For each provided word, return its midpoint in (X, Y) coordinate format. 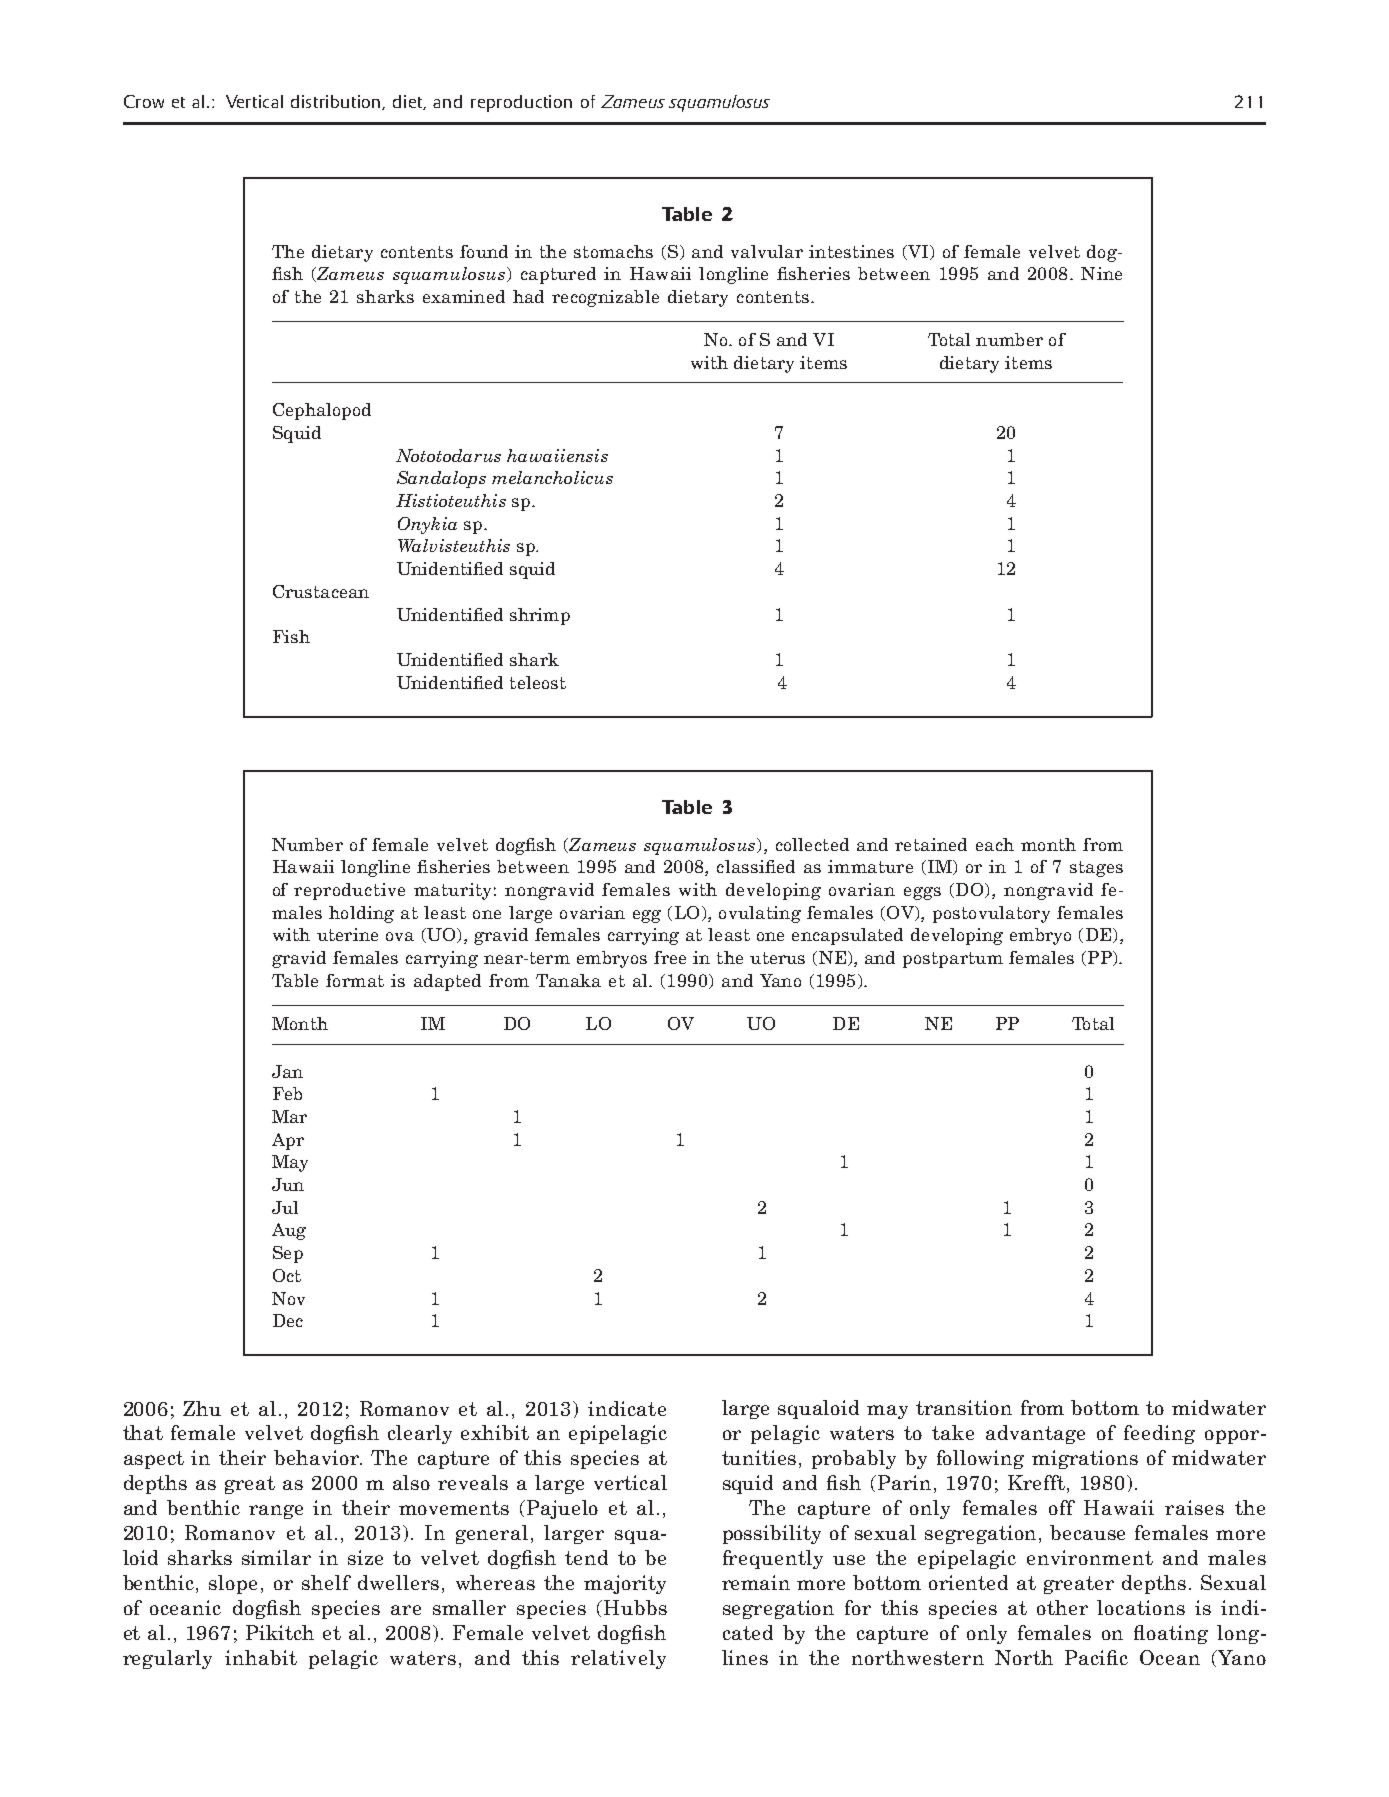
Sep (288, 1254)
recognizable (605, 298)
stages (1096, 869)
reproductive (349, 891)
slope (233, 1584)
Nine (1101, 273)
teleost (538, 682)
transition (964, 1407)
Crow (144, 101)
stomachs (613, 251)
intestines (851, 251)
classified (756, 866)
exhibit (495, 1432)
